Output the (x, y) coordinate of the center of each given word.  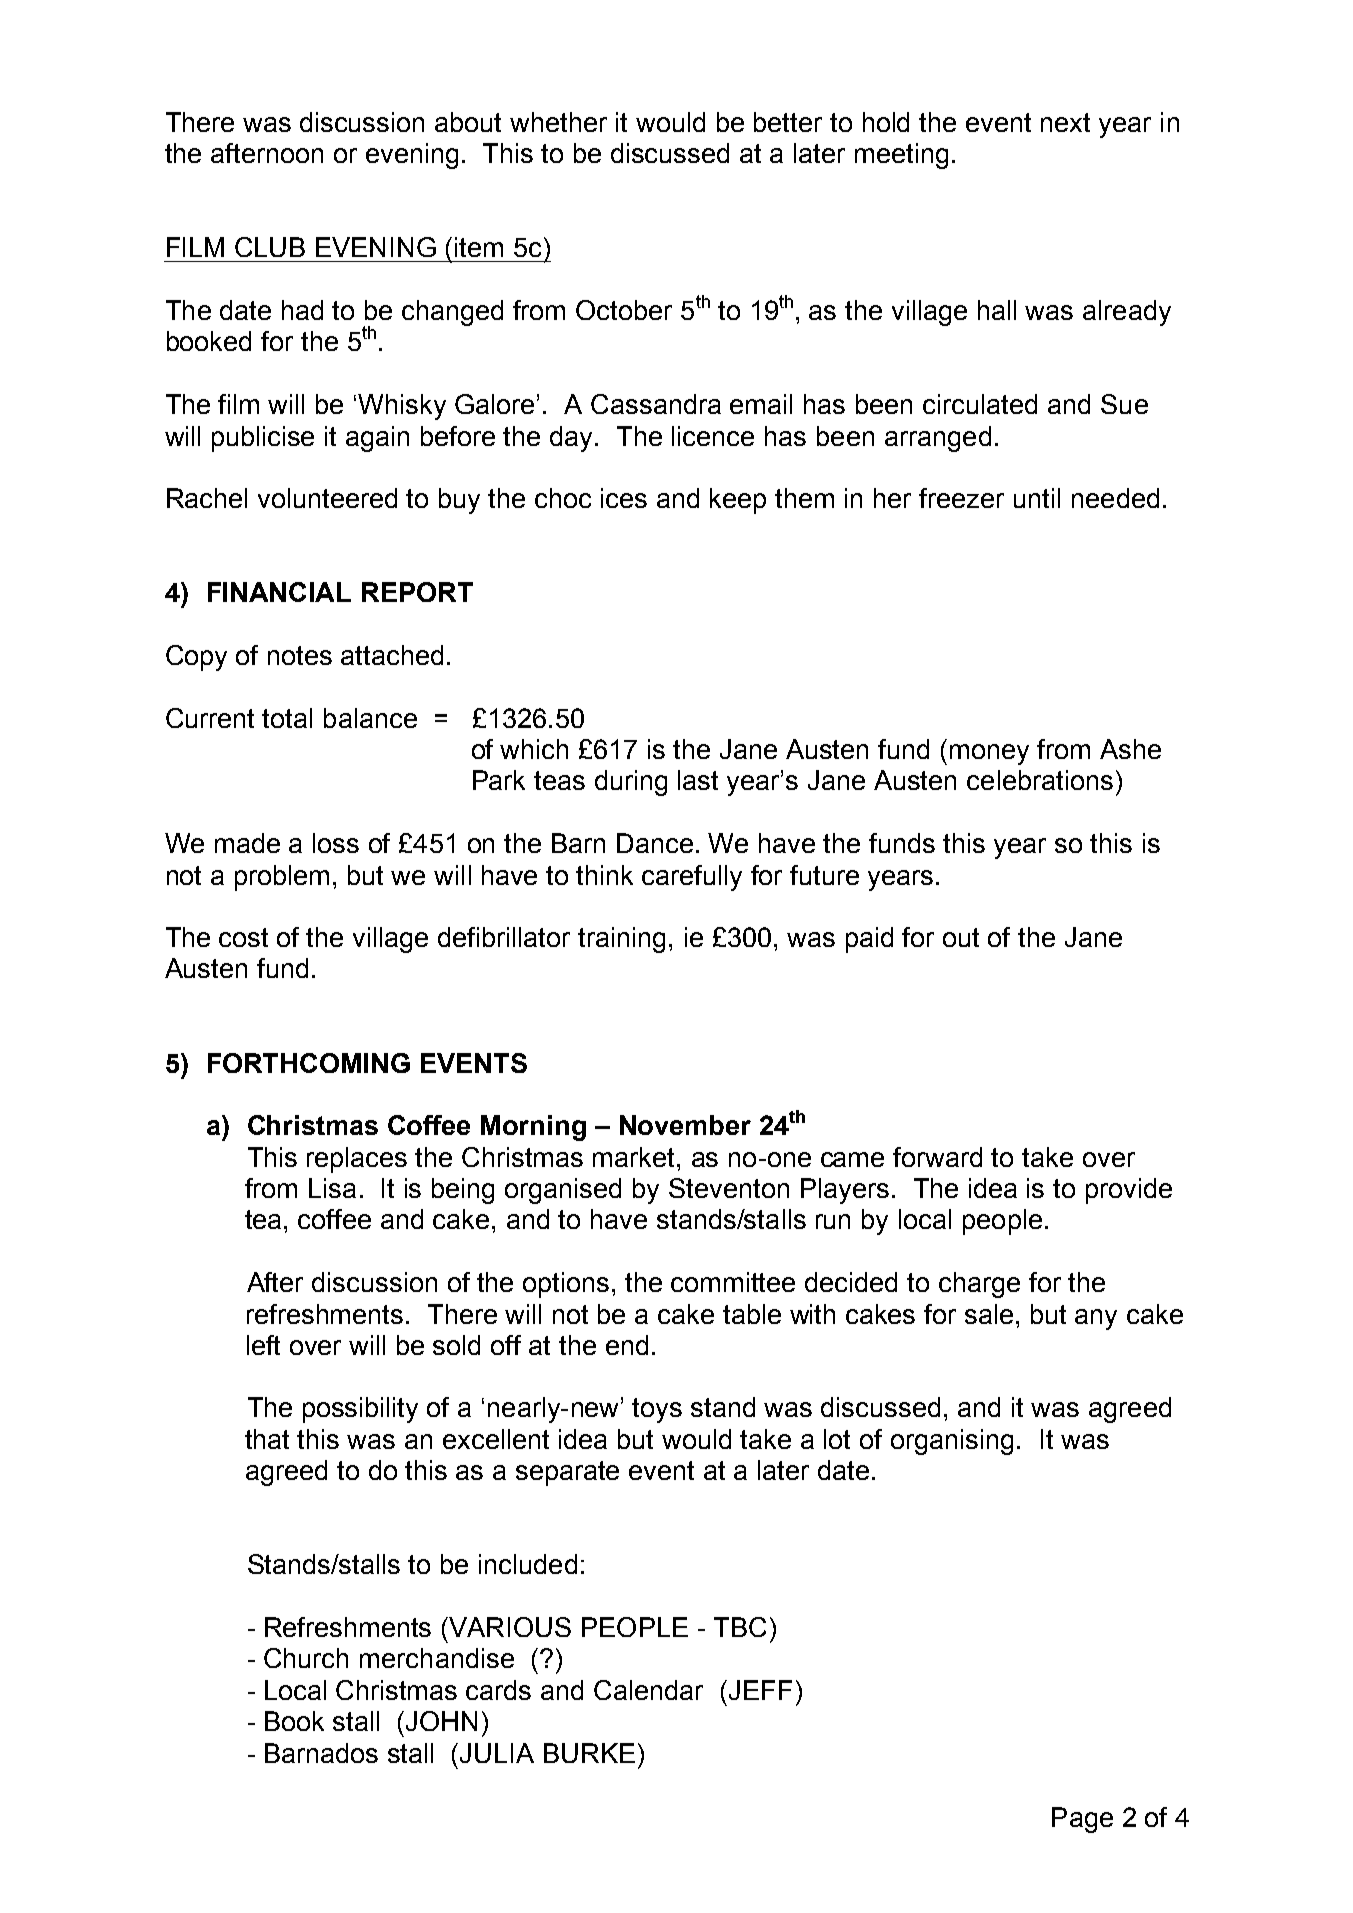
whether (558, 122)
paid (869, 940)
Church (306, 1658)
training (621, 940)
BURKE (589, 1753)
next (1065, 122)
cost (243, 937)
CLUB (270, 247)
